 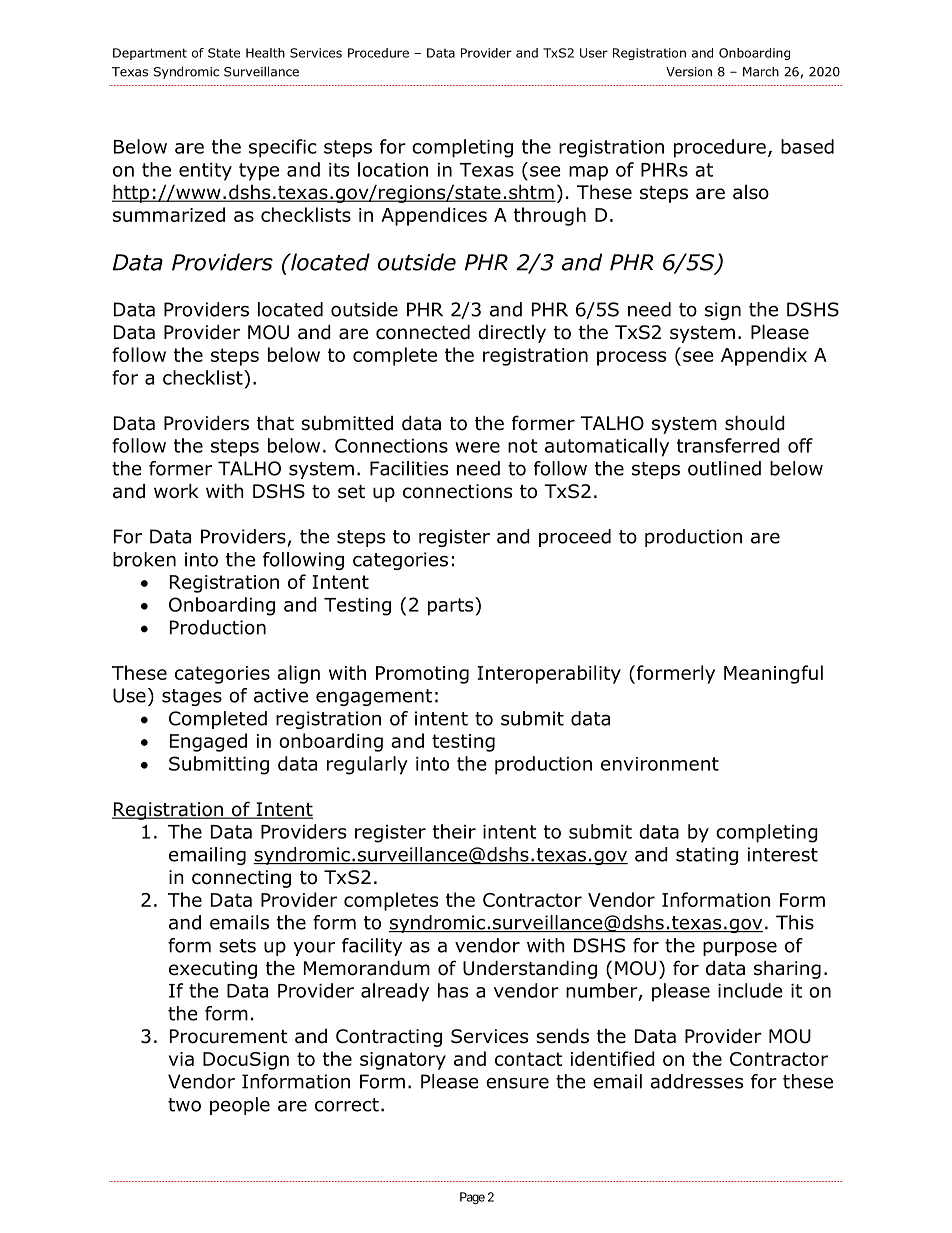 What do you see at coordinates (275, 423) in the screenshot?
I see `that` at bounding box center [275, 423].
